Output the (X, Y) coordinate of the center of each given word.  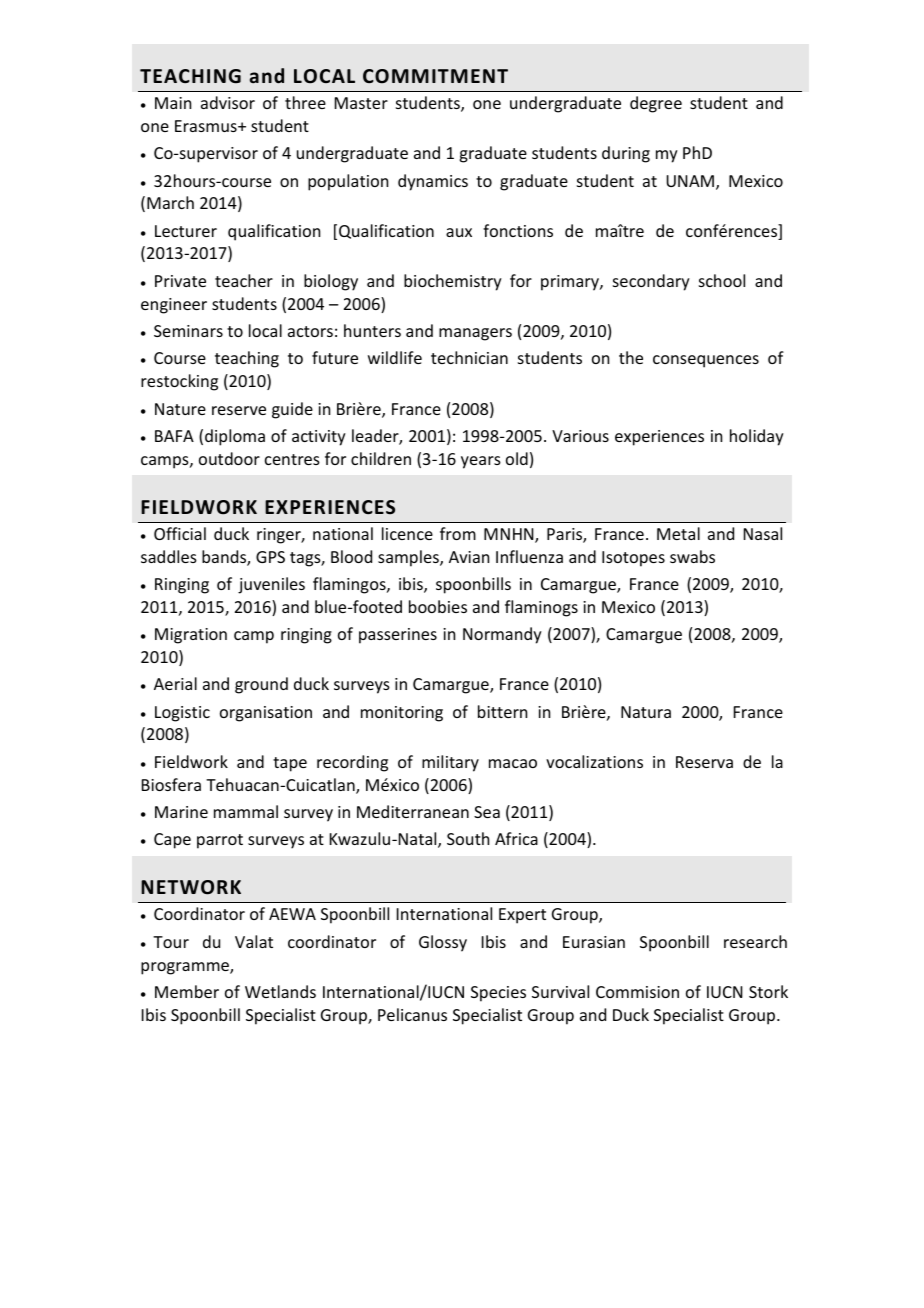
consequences (706, 361)
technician (469, 357)
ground (261, 685)
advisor (228, 102)
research (755, 941)
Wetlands (280, 991)
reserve (239, 410)
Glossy (443, 943)
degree (656, 104)
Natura (646, 712)
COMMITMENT (435, 76)
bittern (502, 711)
